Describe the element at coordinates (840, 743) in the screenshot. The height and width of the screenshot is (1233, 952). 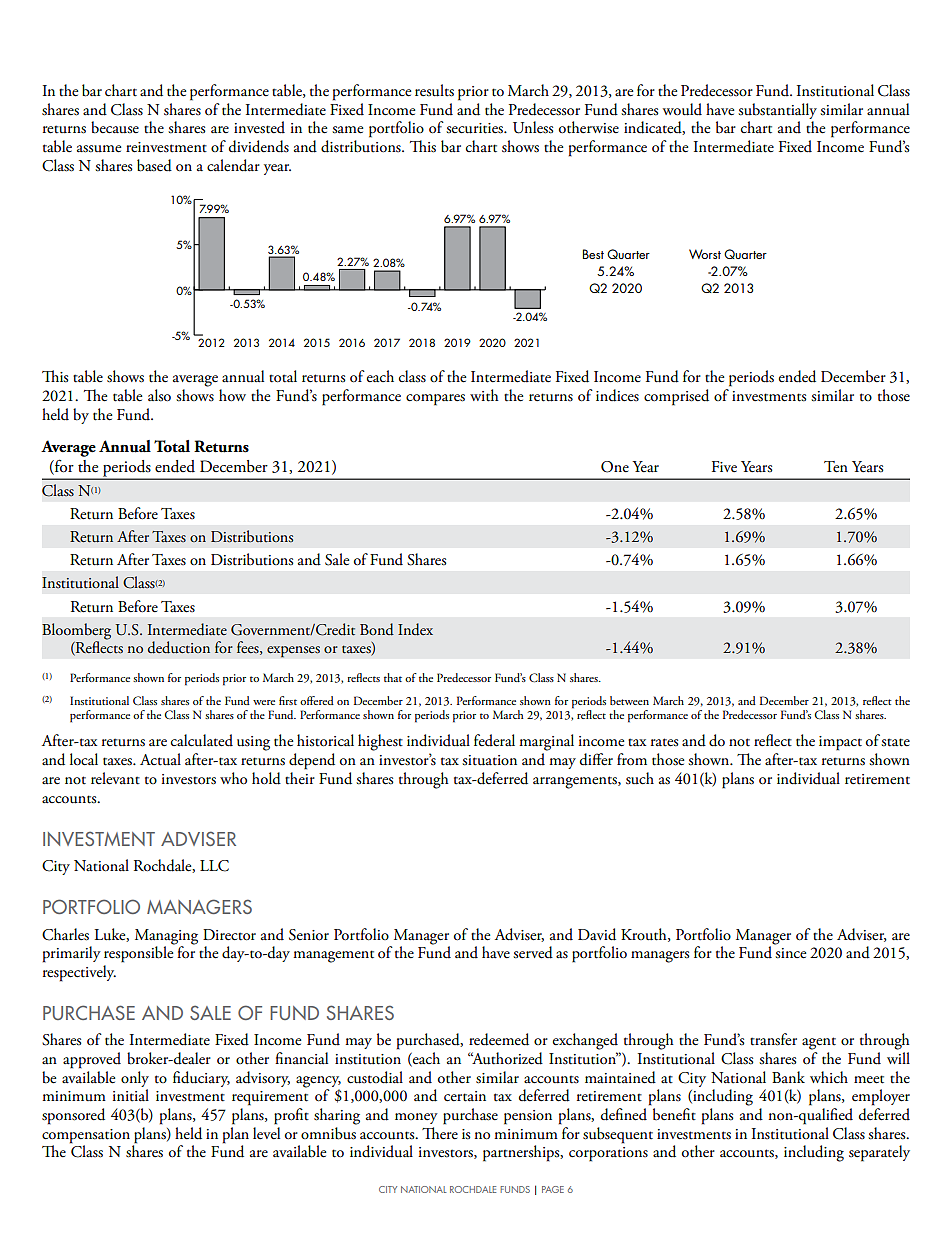
I see `impact` at that location.
